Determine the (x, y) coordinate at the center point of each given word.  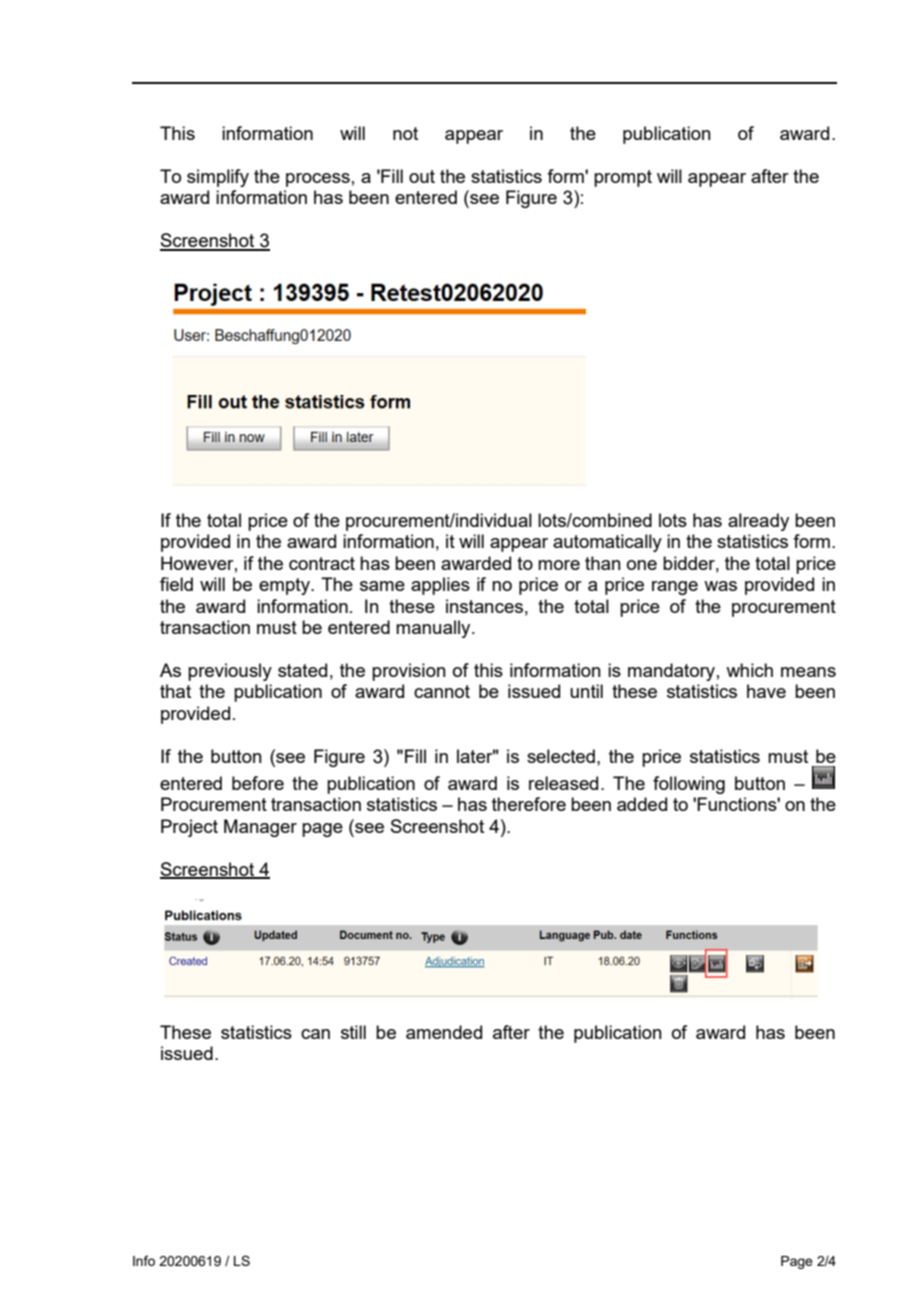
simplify (218, 178)
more (559, 565)
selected (561, 756)
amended (444, 1032)
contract (322, 563)
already (758, 522)
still (353, 1032)
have (766, 691)
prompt (623, 178)
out (422, 176)
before (258, 783)
